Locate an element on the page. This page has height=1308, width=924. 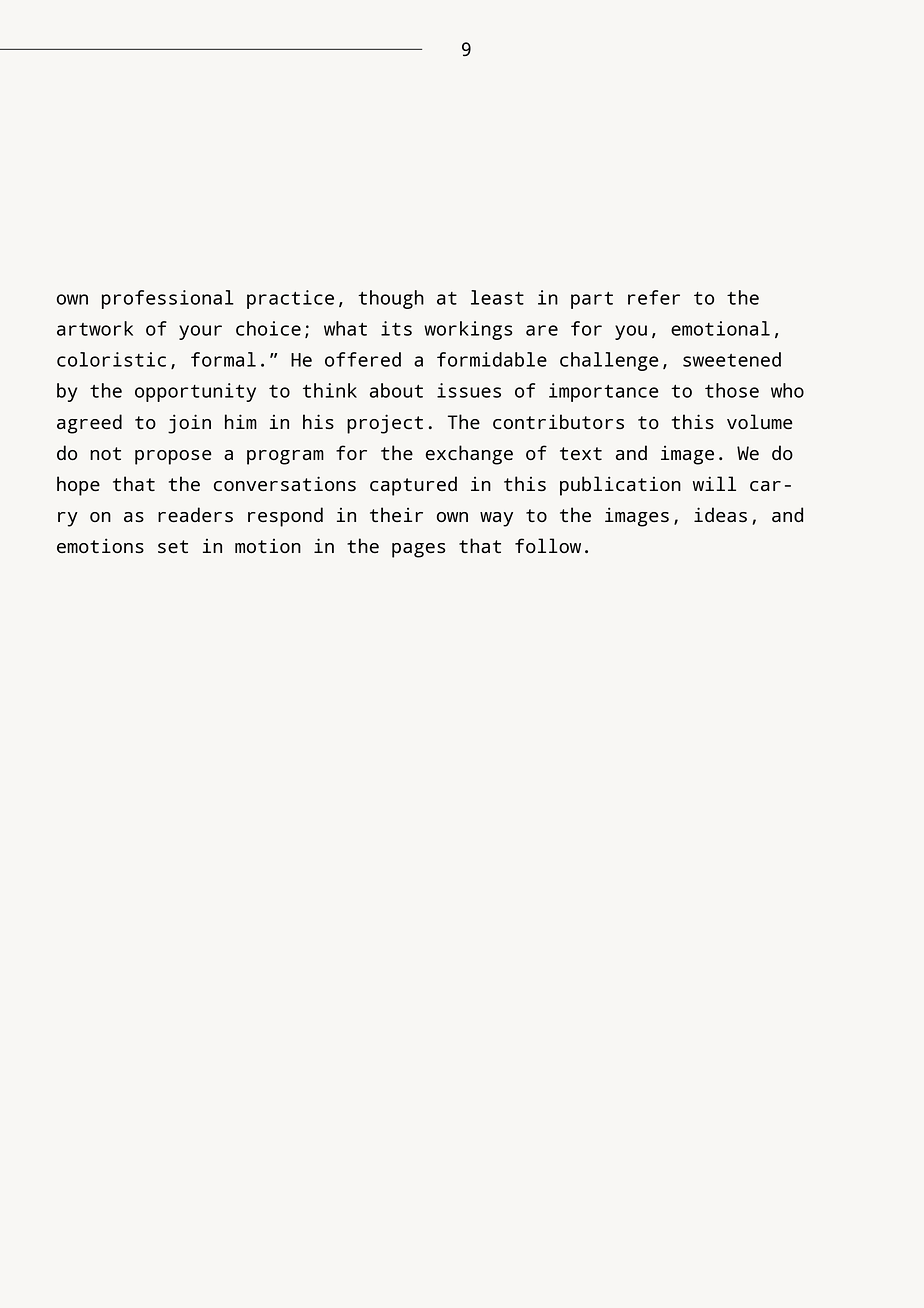
set is located at coordinates (173, 547).
